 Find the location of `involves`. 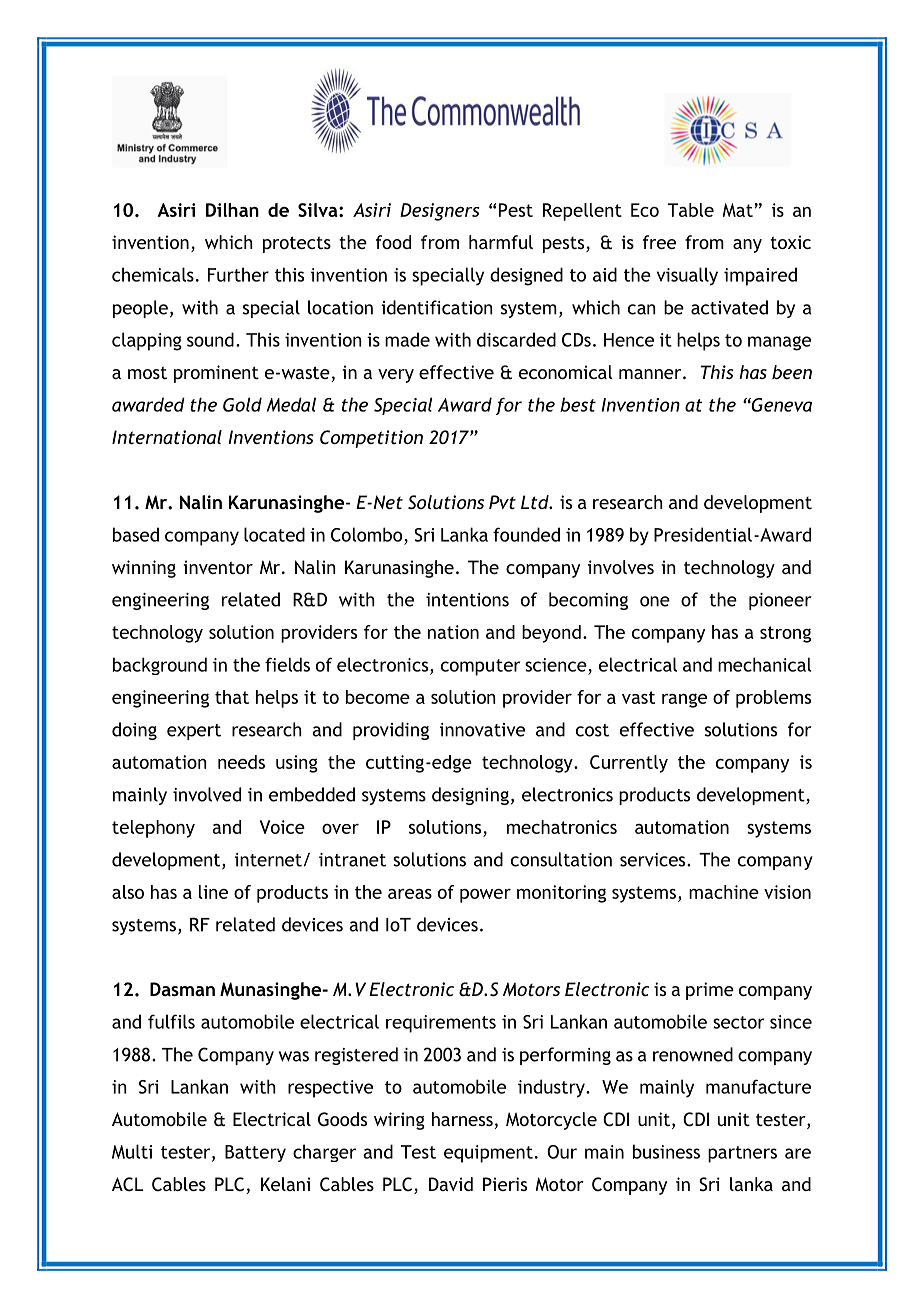

involves is located at coordinates (621, 567).
